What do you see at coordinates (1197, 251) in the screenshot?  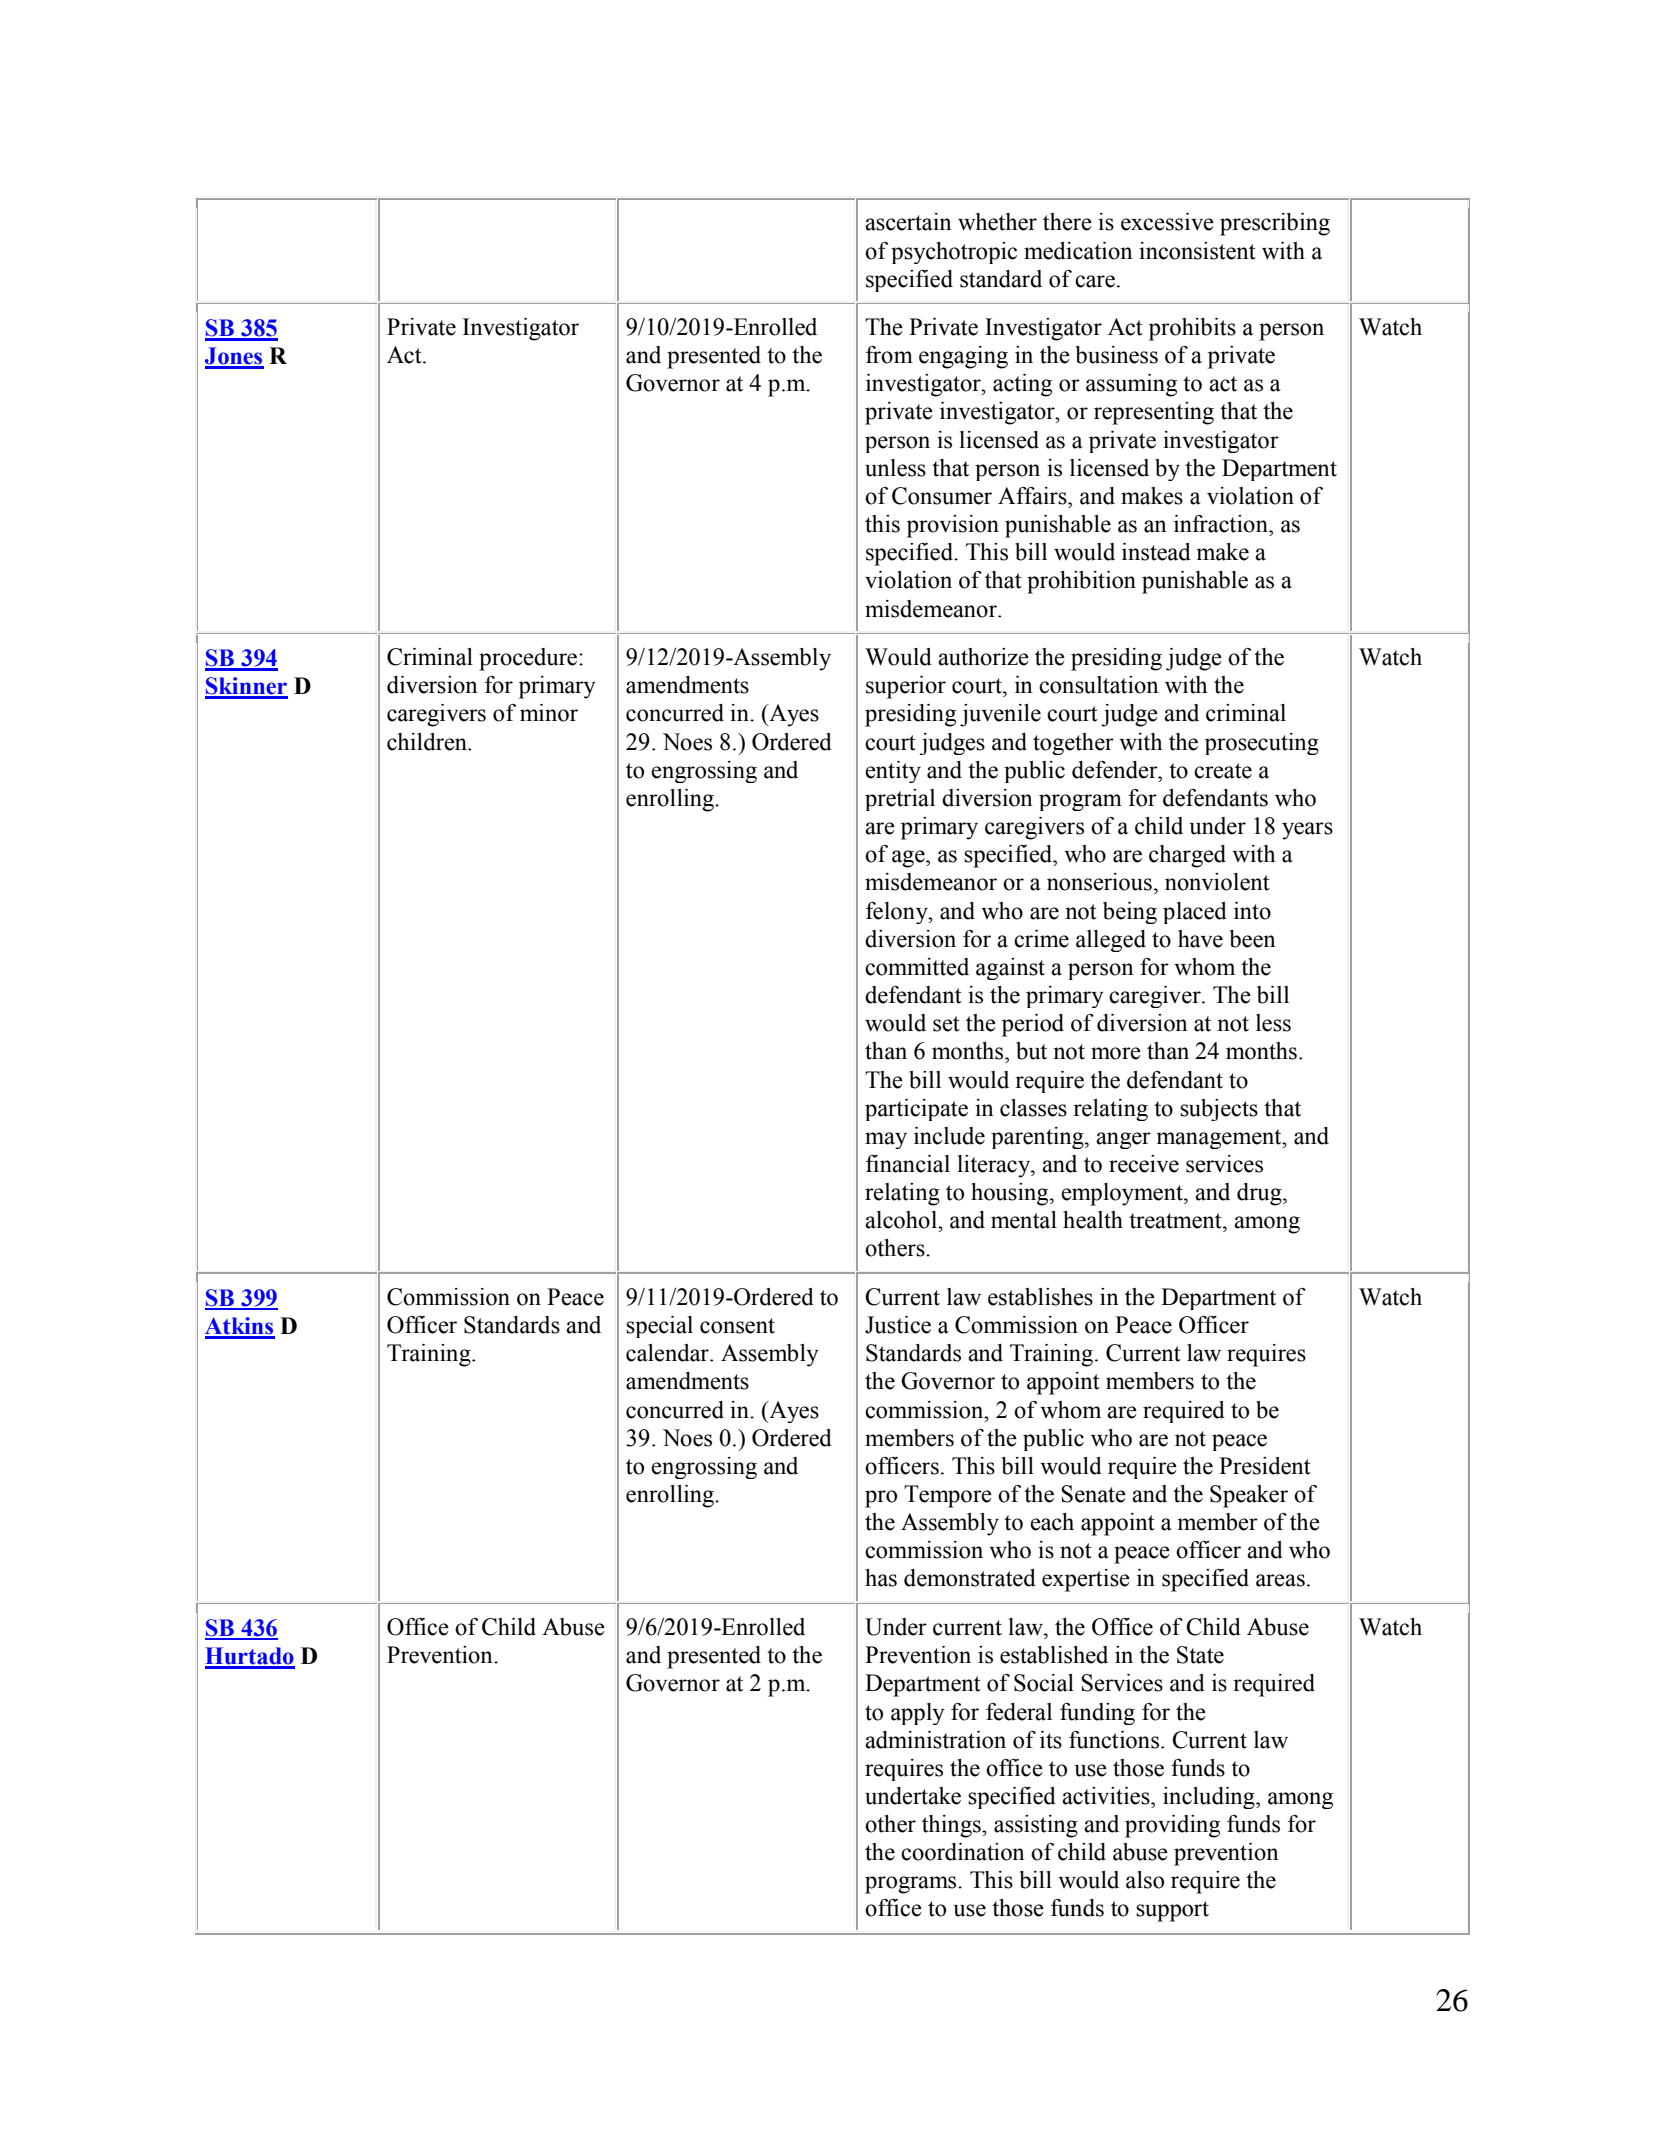 I see `inconsistent` at bounding box center [1197, 251].
